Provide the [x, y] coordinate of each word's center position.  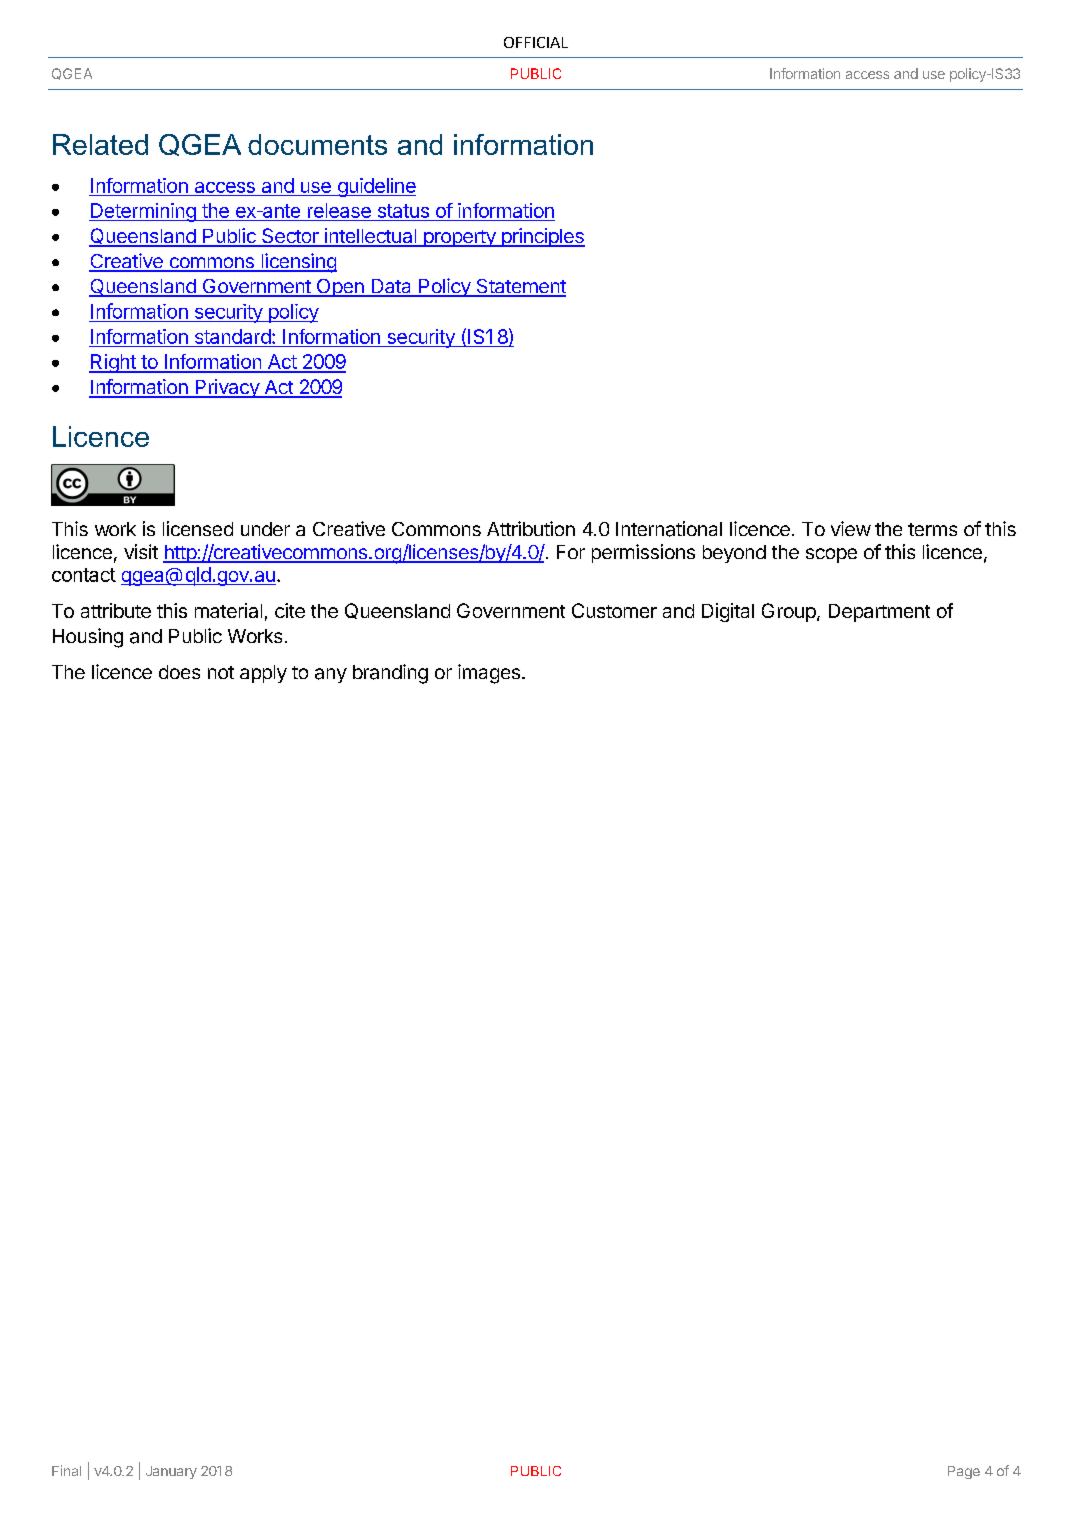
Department [879, 613]
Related [100, 144]
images [489, 674]
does [179, 672]
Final [66, 1470]
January [171, 1472]
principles [542, 237]
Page [964, 1472]
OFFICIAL [536, 42]
